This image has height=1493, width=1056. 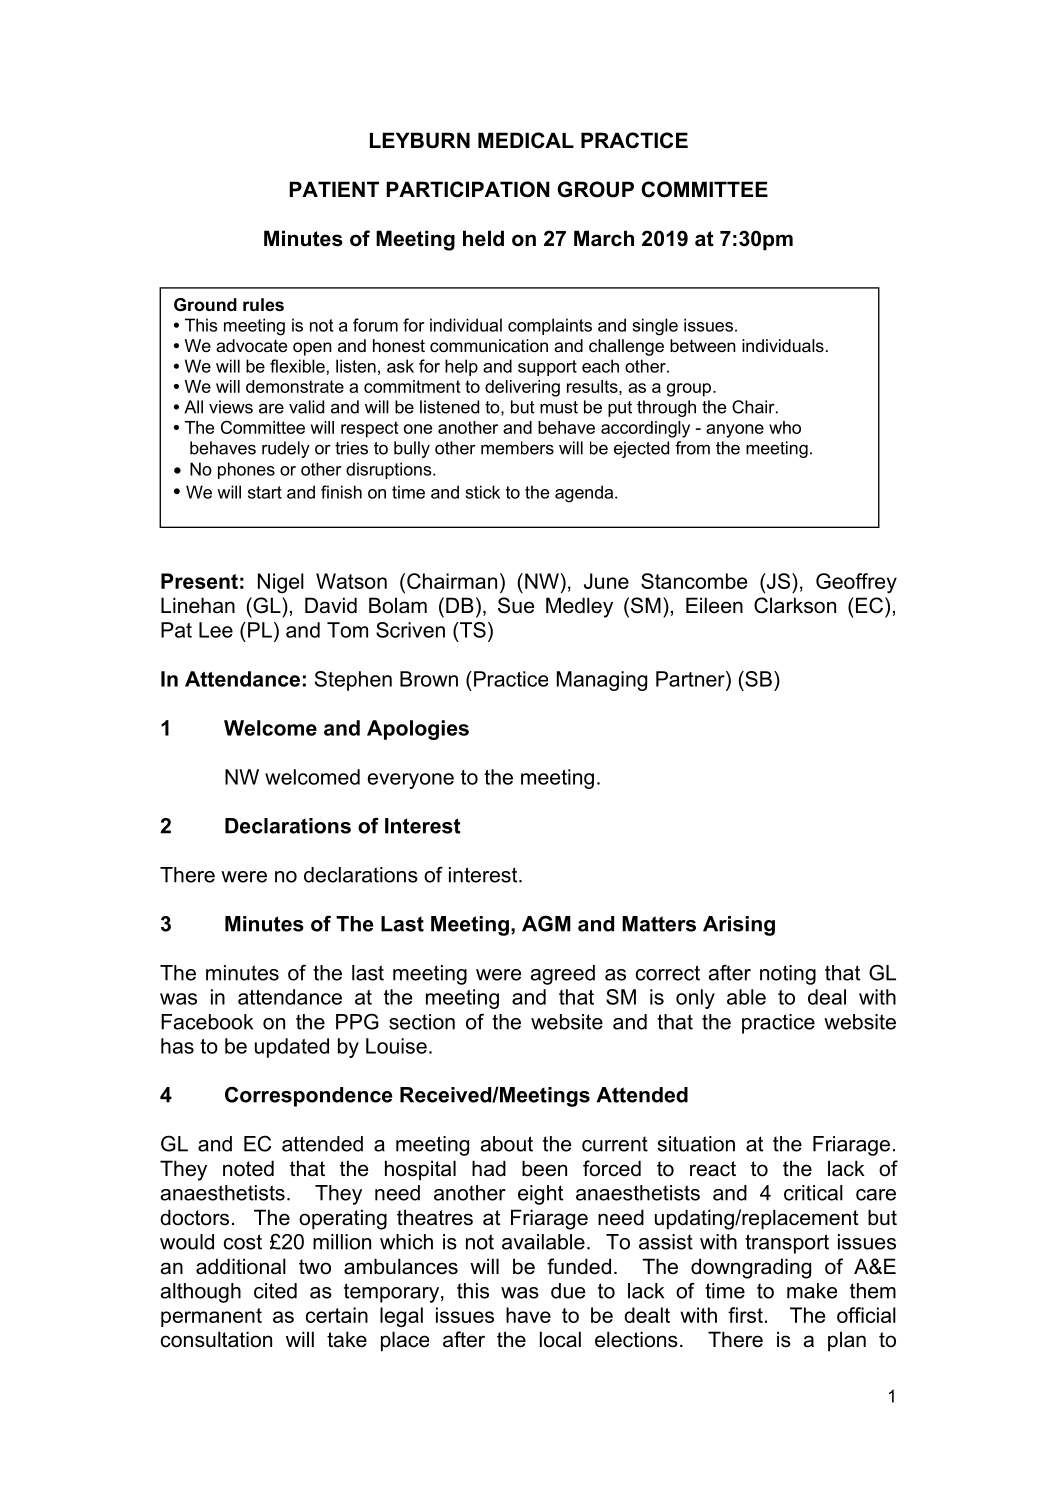 I want to click on March, so click(x=604, y=238).
